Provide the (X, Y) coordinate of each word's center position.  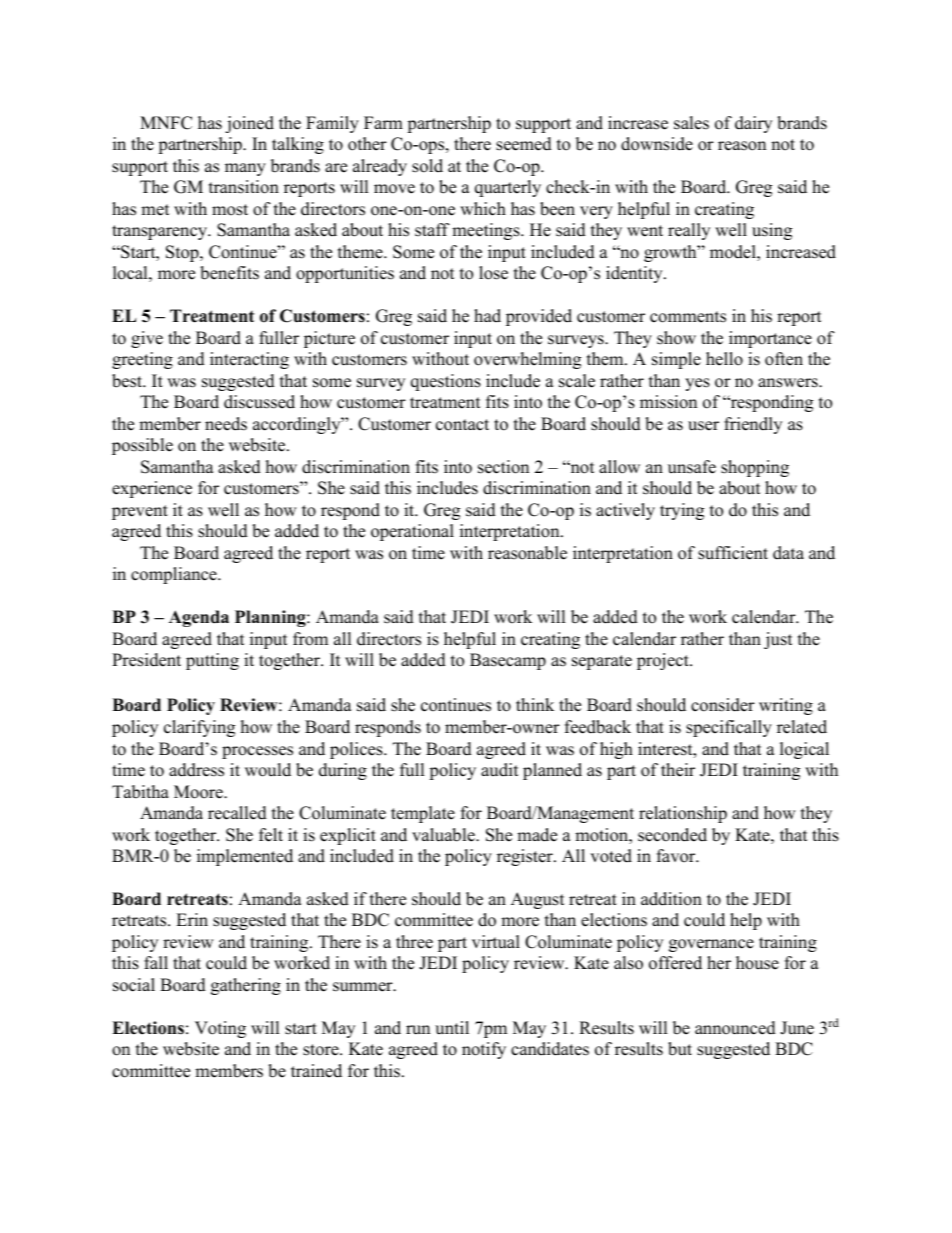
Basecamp (508, 661)
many (245, 169)
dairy (753, 124)
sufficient (733, 553)
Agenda (199, 618)
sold (427, 166)
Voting (220, 1029)
